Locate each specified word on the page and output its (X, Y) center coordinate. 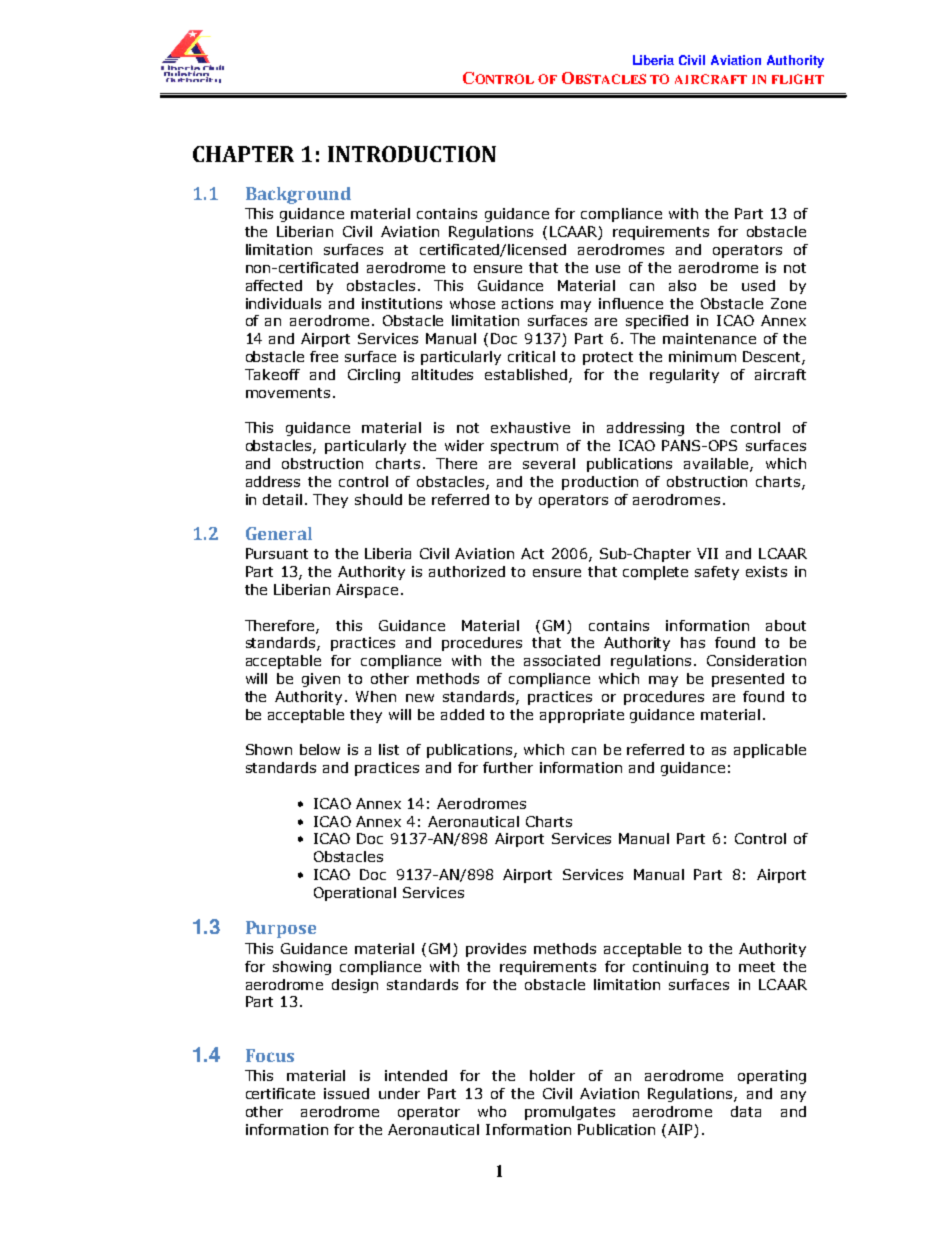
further (508, 767)
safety (717, 573)
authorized (467, 571)
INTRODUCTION (412, 154)
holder (552, 1075)
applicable (770, 751)
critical (531, 356)
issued (346, 1093)
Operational (355, 894)
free (324, 356)
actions (527, 303)
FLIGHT (798, 79)
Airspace (367, 591)
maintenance (709, 338)
